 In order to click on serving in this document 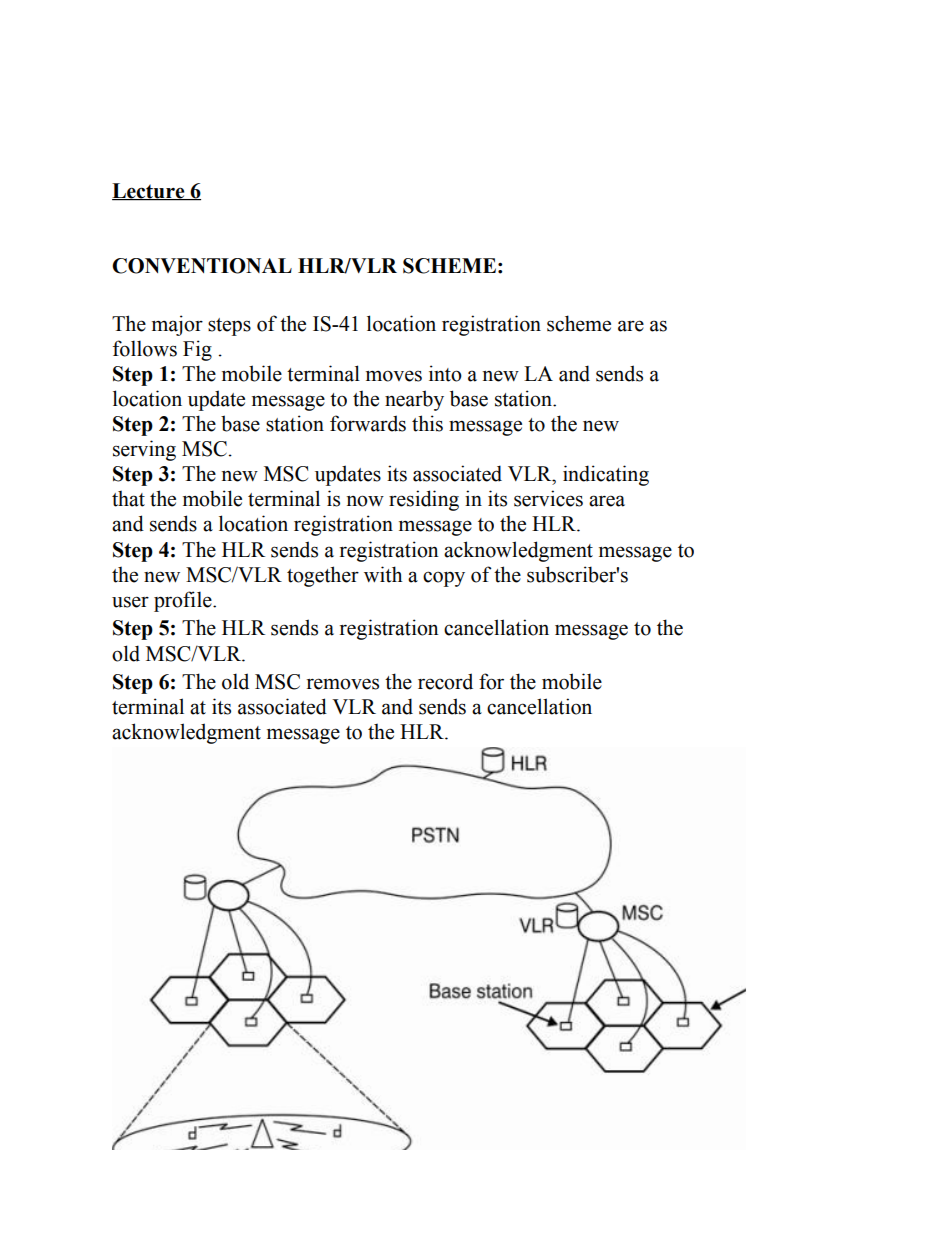, I will do `click(144, 450)`.
